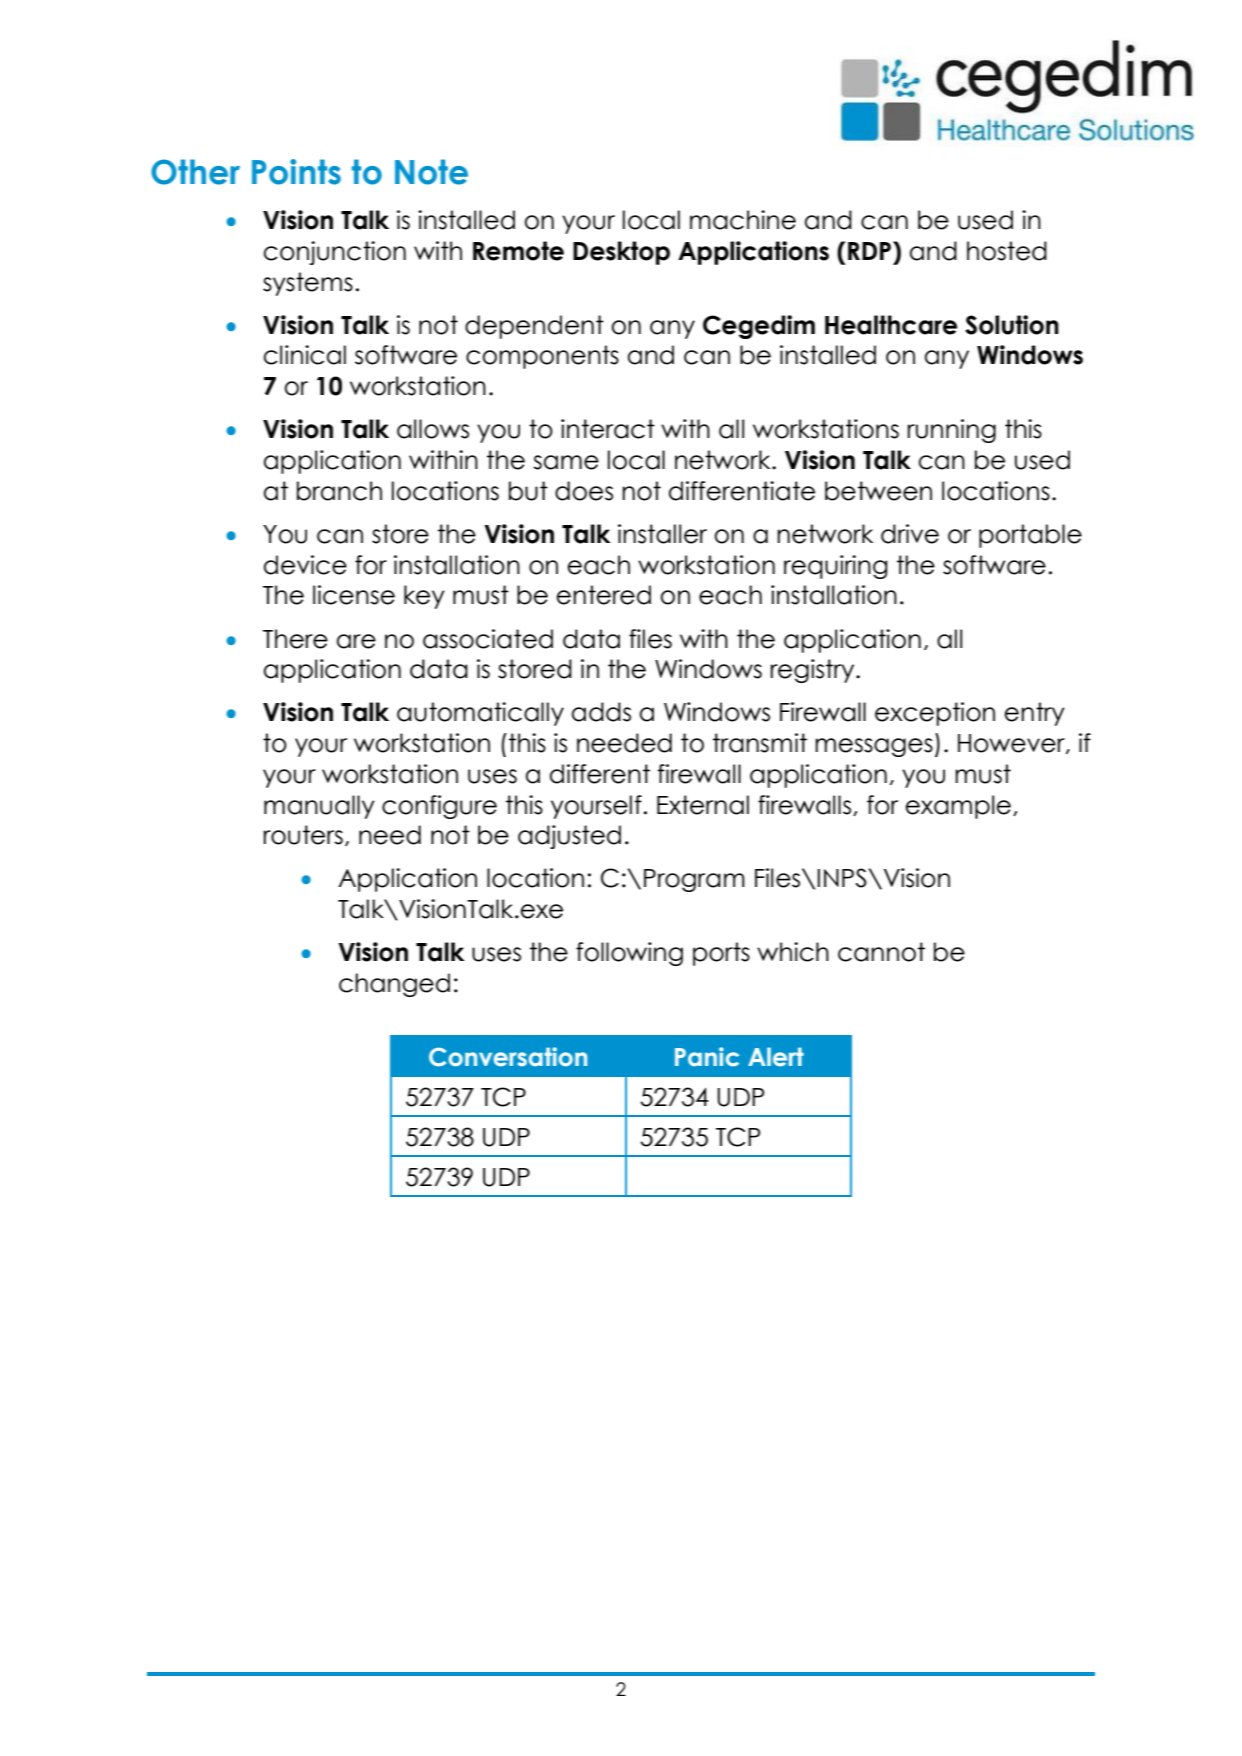  What do you see at coordinates (836, 567) in the document?
I see `requiring` at bounding box center [836, 567].
